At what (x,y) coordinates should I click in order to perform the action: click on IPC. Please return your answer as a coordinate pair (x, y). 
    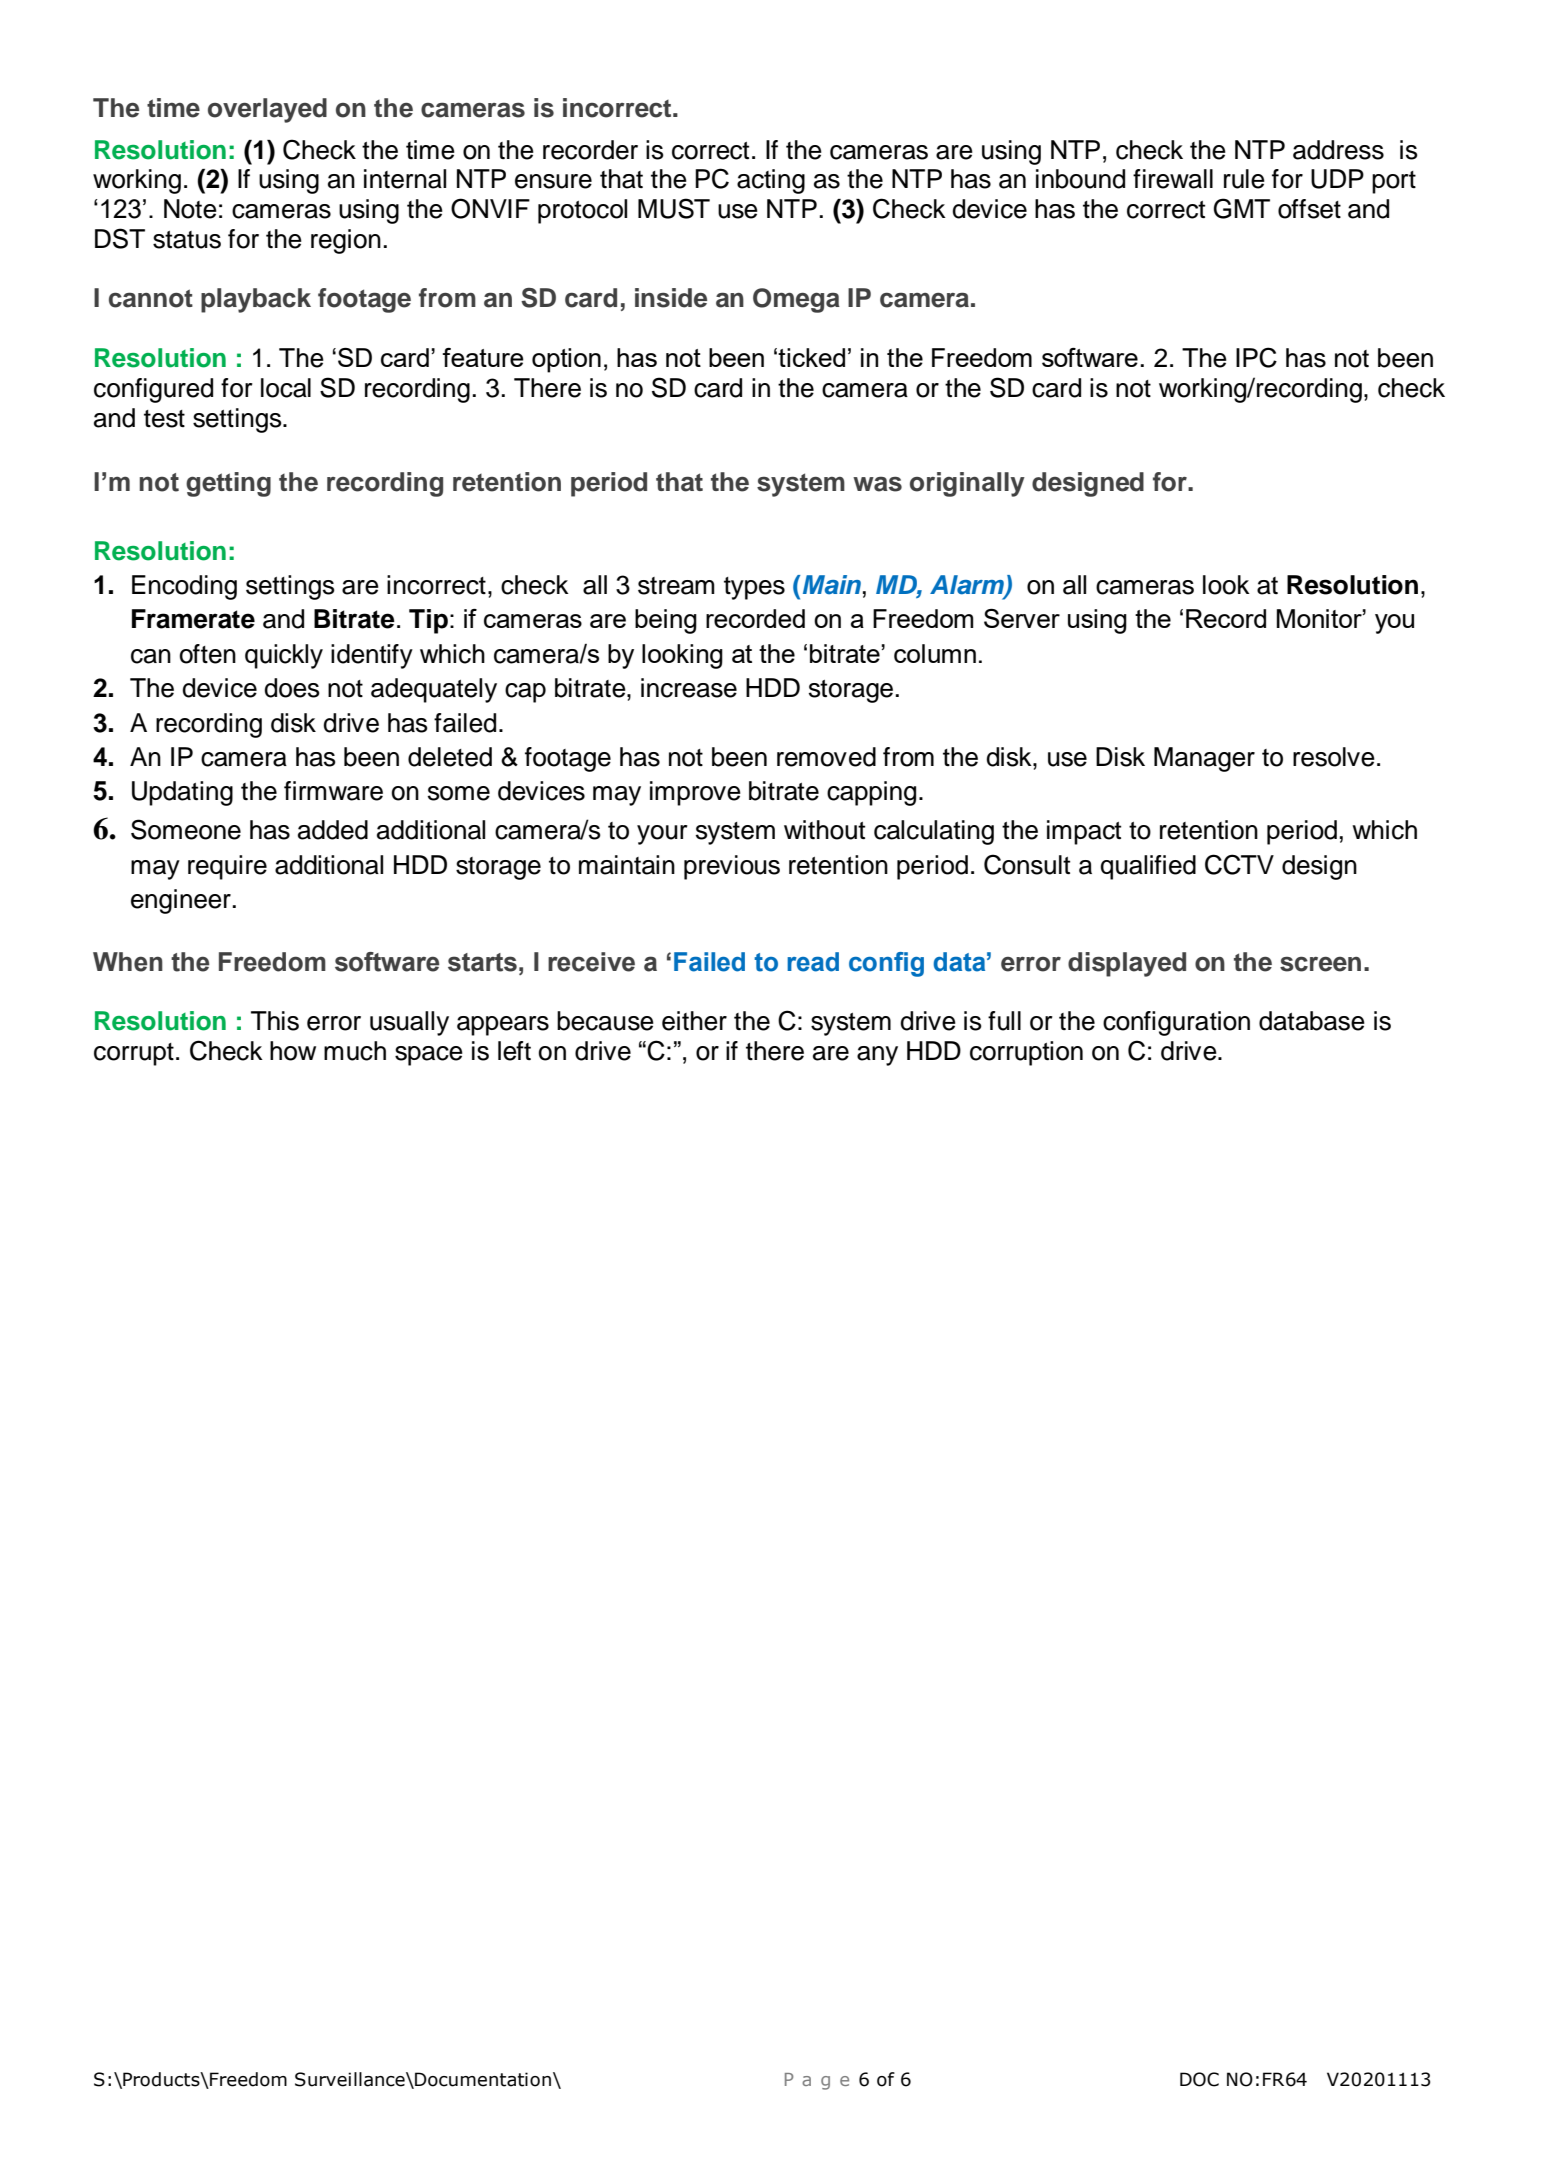
    Looking at the image, I should click on (1256, 357).
